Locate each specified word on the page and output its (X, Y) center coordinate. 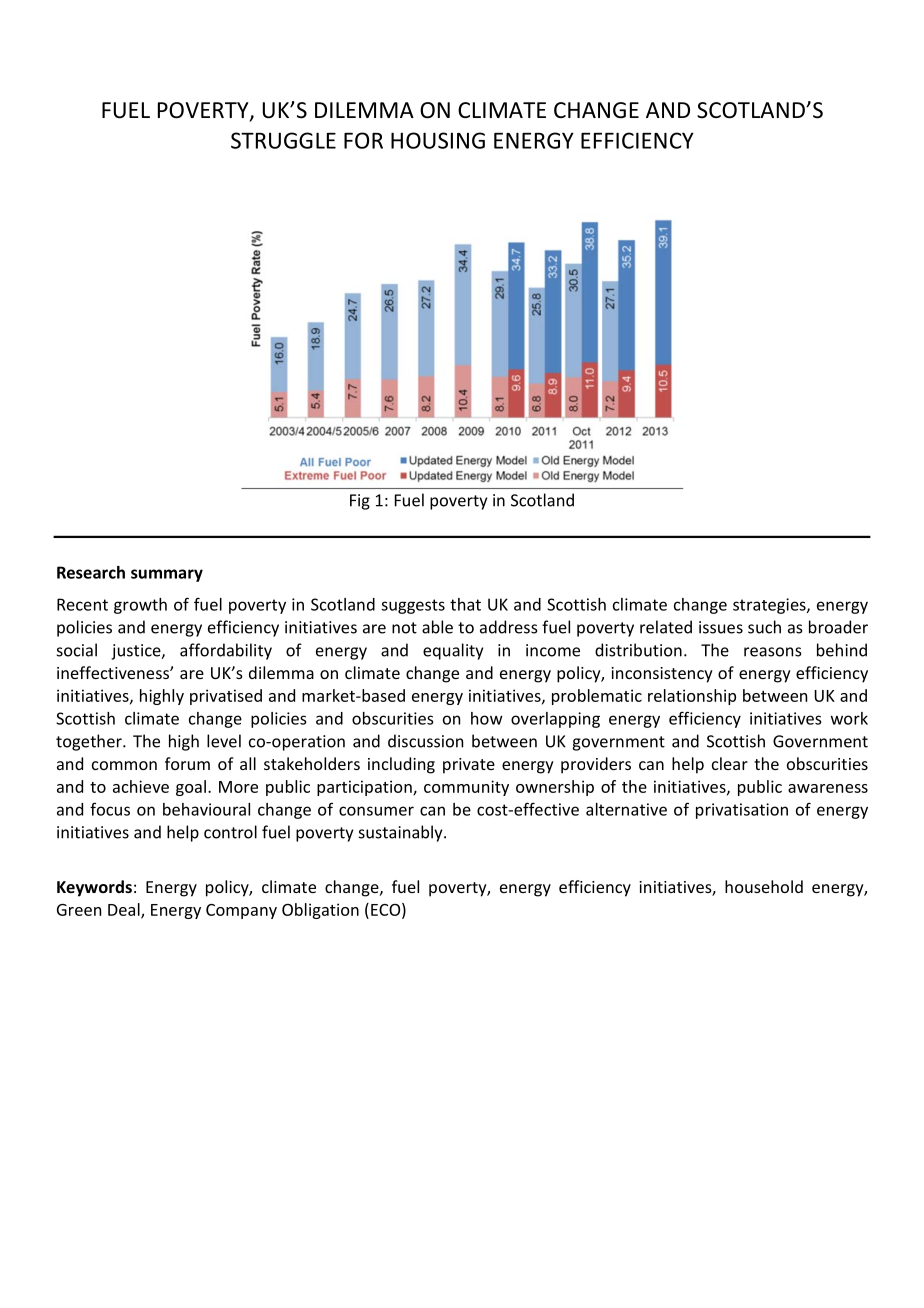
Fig (360, 502)
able (437, 627)
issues (721, 627)
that (465, 604)
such (764, 627)
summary (167, 575)
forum (187, 763)
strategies (770, 606)
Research (91, 572)
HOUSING (438, 140)
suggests (413, 606)
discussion (425, 741)
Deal (125, 910)
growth (140, 606)
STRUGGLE (283, 140)
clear (730, 763)
